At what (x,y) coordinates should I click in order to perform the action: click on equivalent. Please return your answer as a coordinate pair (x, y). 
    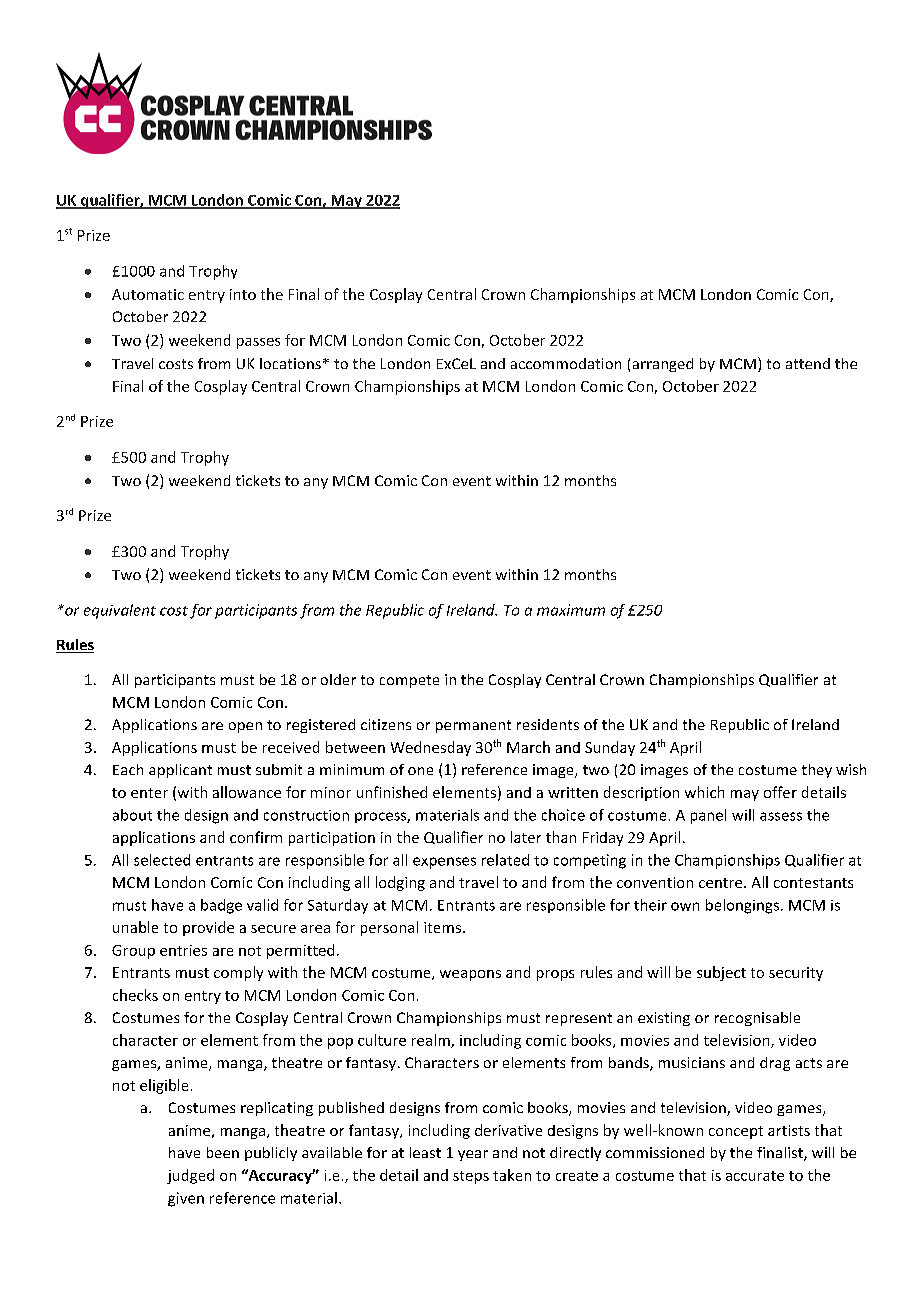
    Looking at the image, I should click on (120, 611).
